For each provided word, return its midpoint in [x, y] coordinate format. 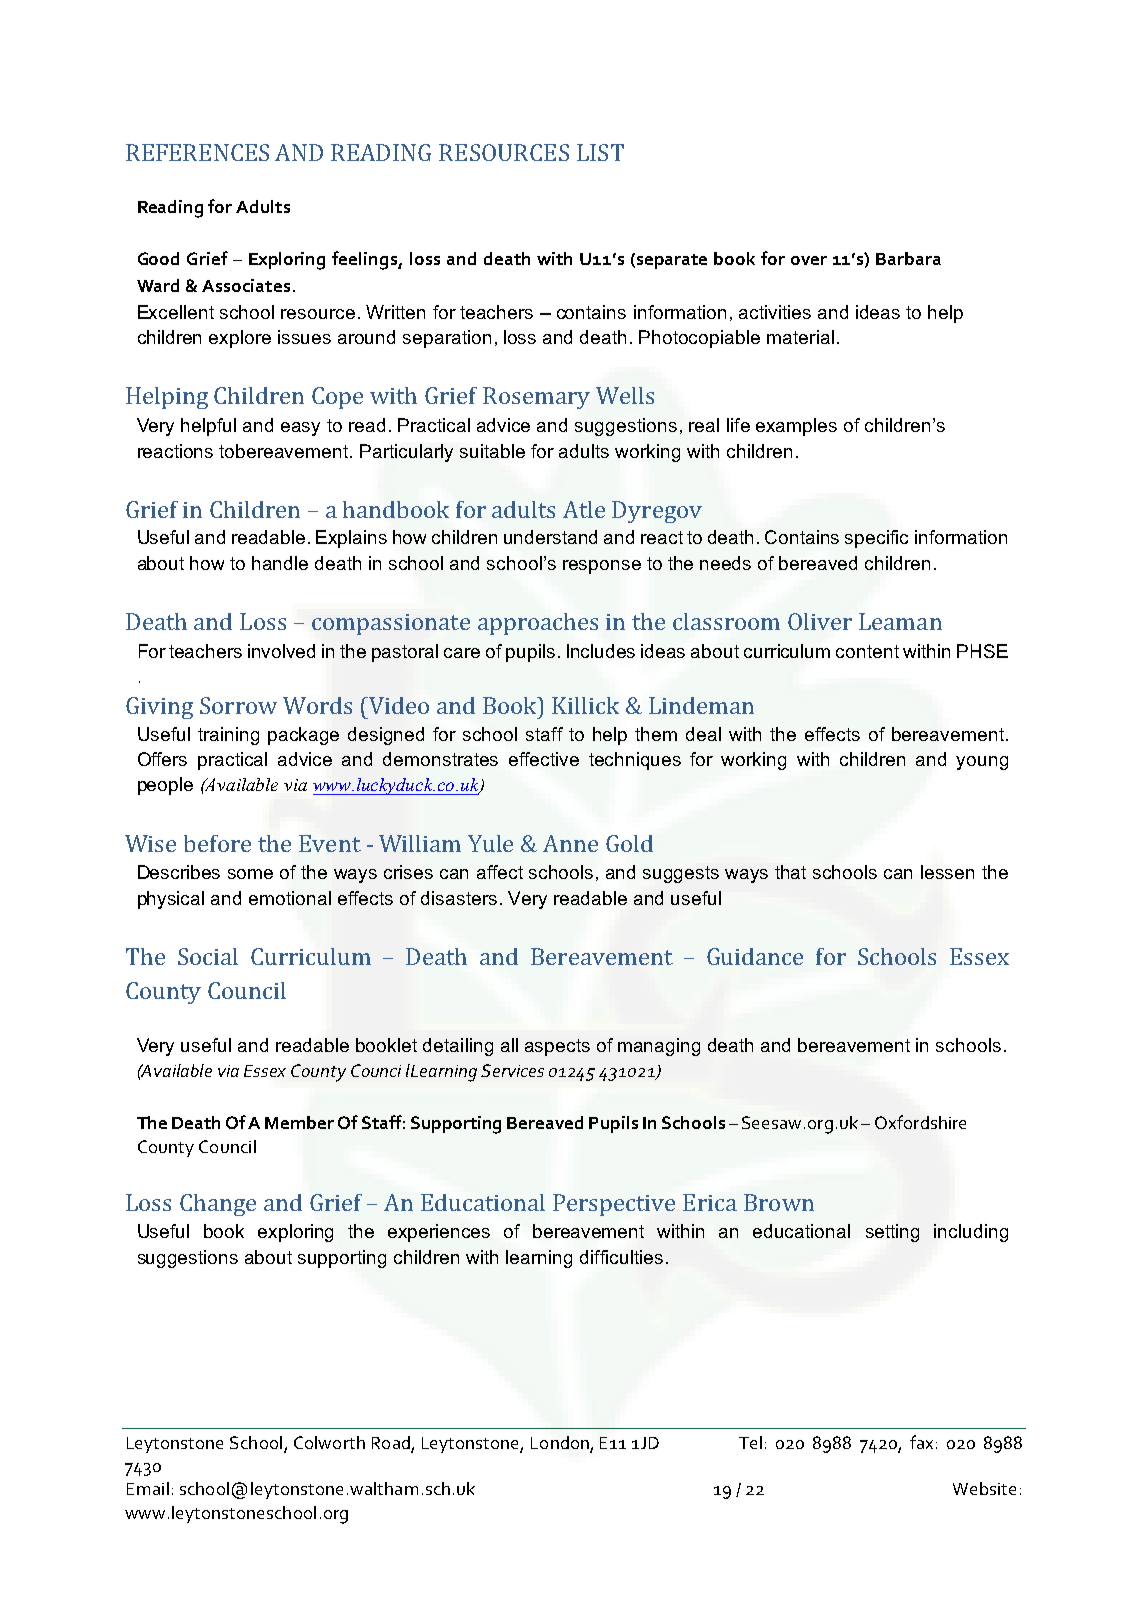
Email [148, 1488]
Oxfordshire [920, 1122]
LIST [600, 152]
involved [281, 651]
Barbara [908, 258]
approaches [538, 624]
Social [208, 956]
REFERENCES [197, 152]
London [560, 1442]
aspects [557, 1047]
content [867, 651]
